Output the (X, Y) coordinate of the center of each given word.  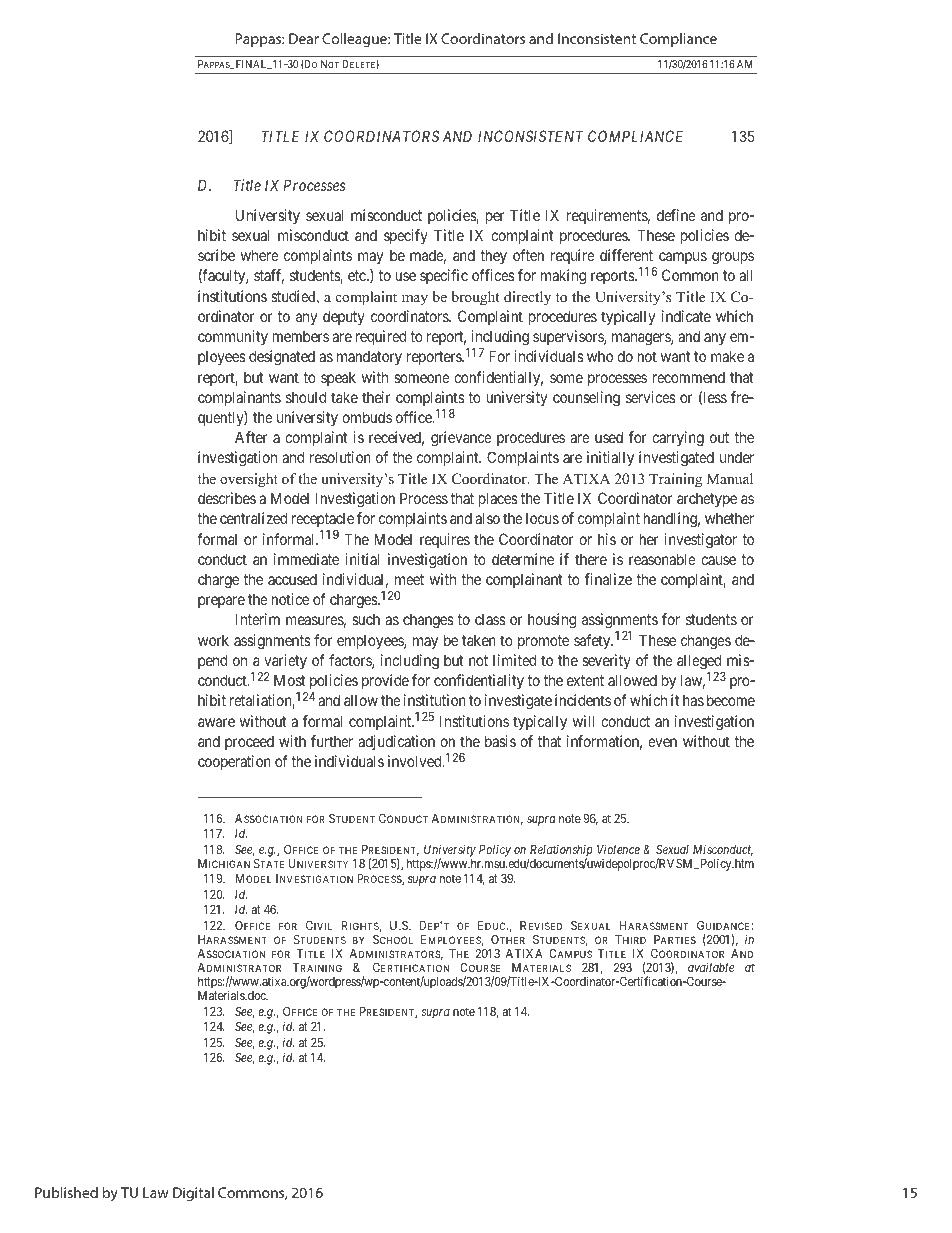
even (662, 742)
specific (444, 276)
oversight (249, 480)
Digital (193, 1194)
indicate (686, 316)
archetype (707, 499)
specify (406, 236)
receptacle (323, 519)
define (676, 215)
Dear (304, 38)
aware (216, 722)
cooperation (234, 762)
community (233, 337)
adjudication (396, 742)
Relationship (560, 852)
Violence (618, 849)
